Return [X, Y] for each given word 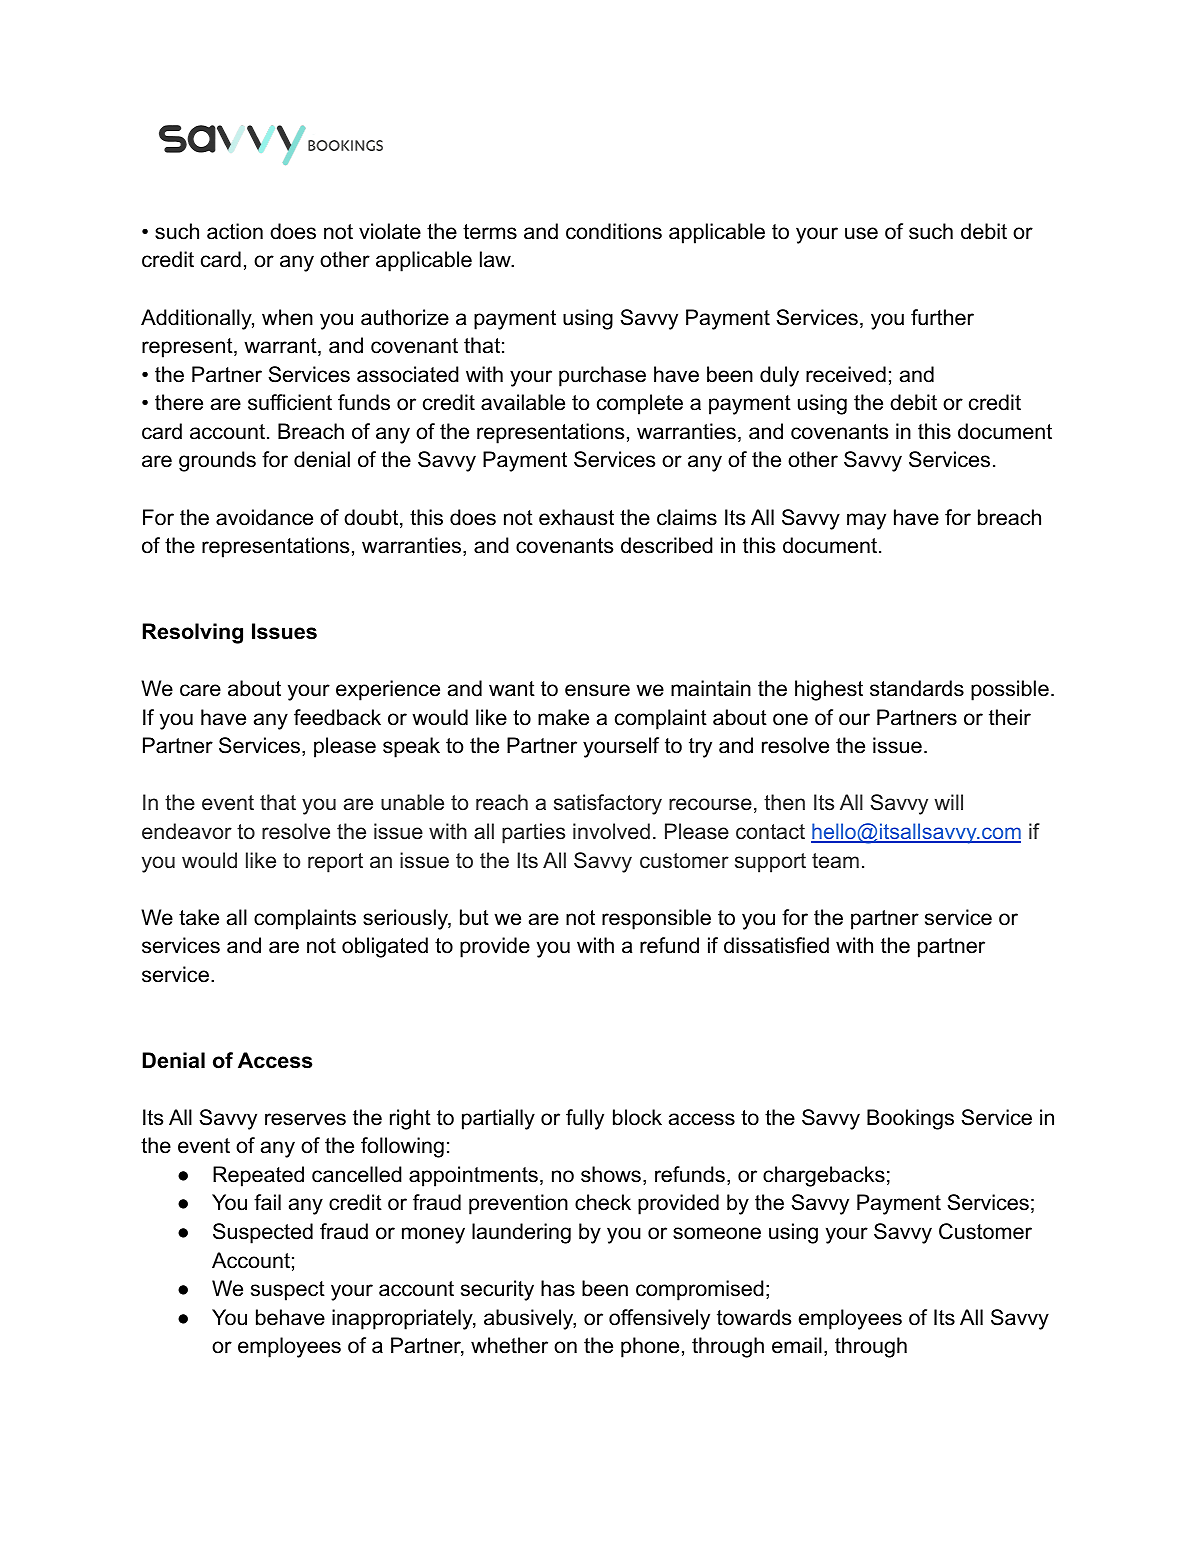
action [235, 231]
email [797, 1345]
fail [267, 1202]
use [861, 233]
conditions [614, 231]
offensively [659, 1319]
